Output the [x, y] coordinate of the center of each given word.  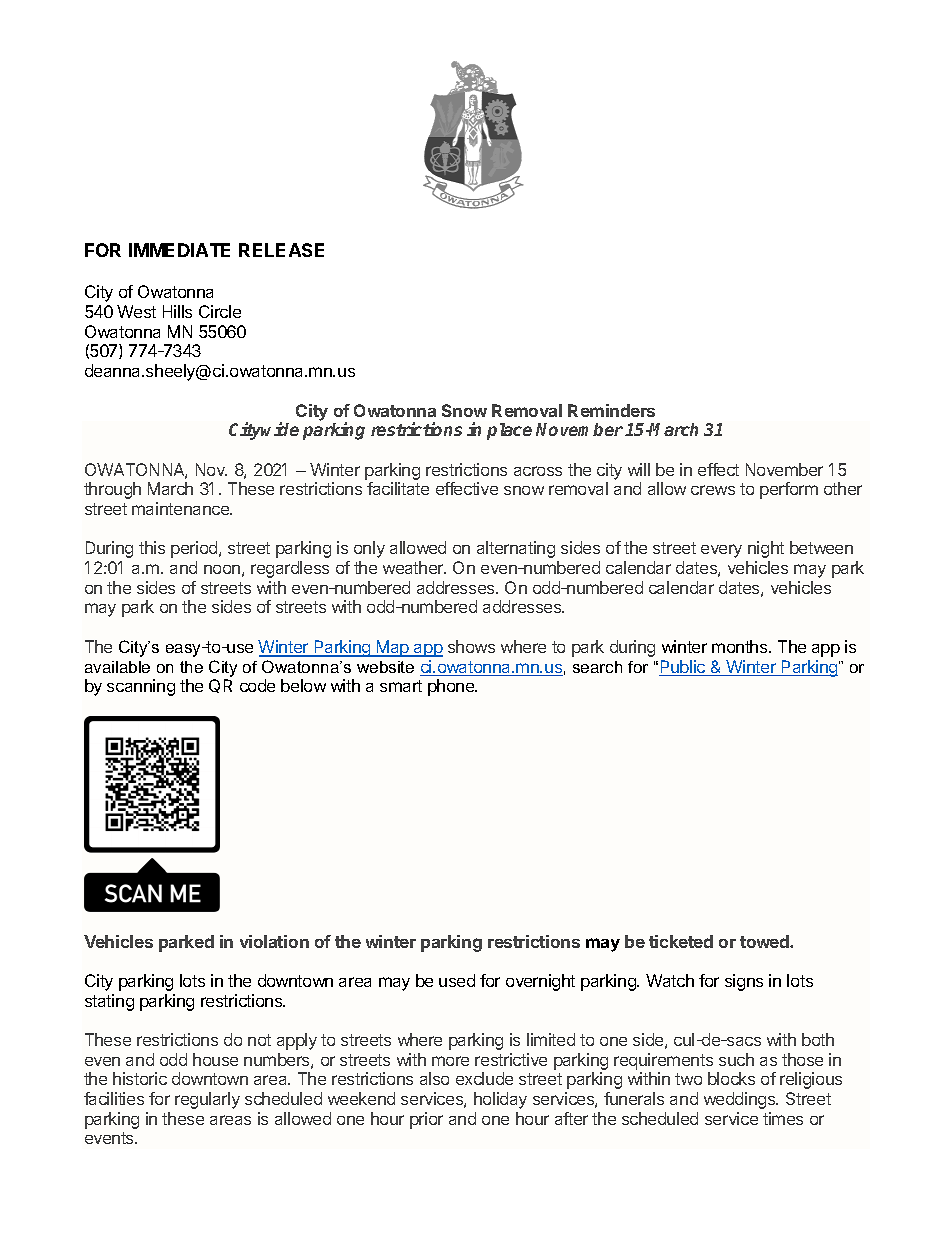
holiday [500, 1100]
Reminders [611, 410]
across [538, 471]
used [457, 980]
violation [274, 941]
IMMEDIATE [179, 250]
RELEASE [281, 250]
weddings [741, 1100]
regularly [207, 1100]
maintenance [182, 508]
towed [765, 941]
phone [452, 687]
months [741, 646]
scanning [141, 687]
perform [789, 490]
